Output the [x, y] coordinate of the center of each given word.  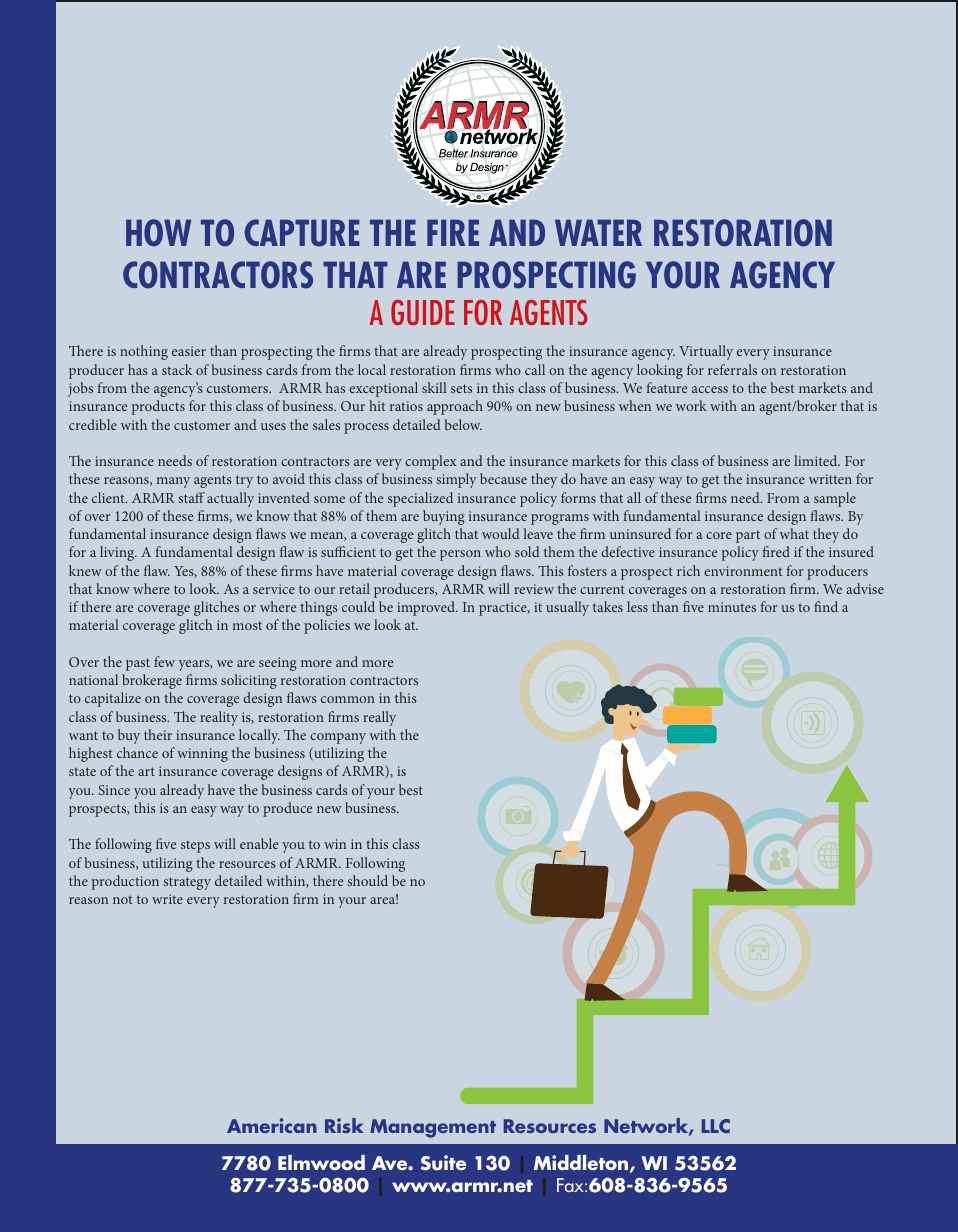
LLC [716, 1126]
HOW [158, 233]
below [463, 424]
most [247, 626]
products [158, 407]
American [272, 1125]
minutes [732, 607]
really [379, 718]
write [167, 899]
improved [427, 608]
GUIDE [423, 312]
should [367, 880]
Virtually [706, 352]
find [826, 606]
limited [817, 460]
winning [202, 755]
